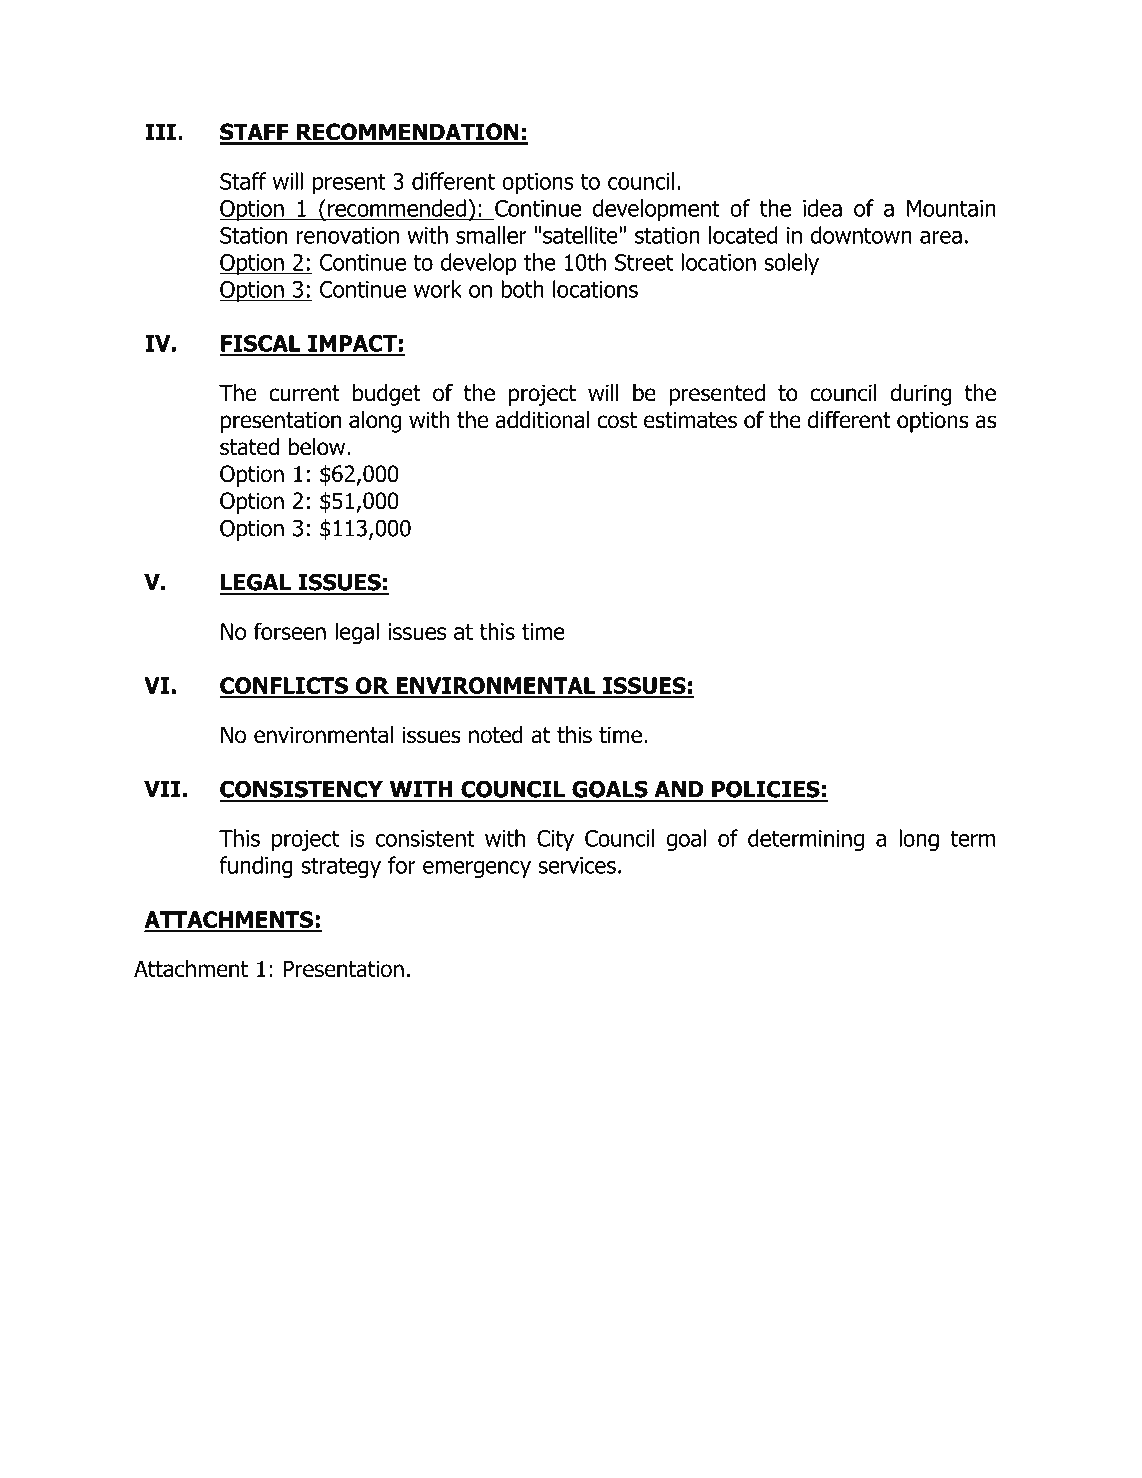 This page has height=1478, width=1142. I want to click on current, so click(304, 393).
